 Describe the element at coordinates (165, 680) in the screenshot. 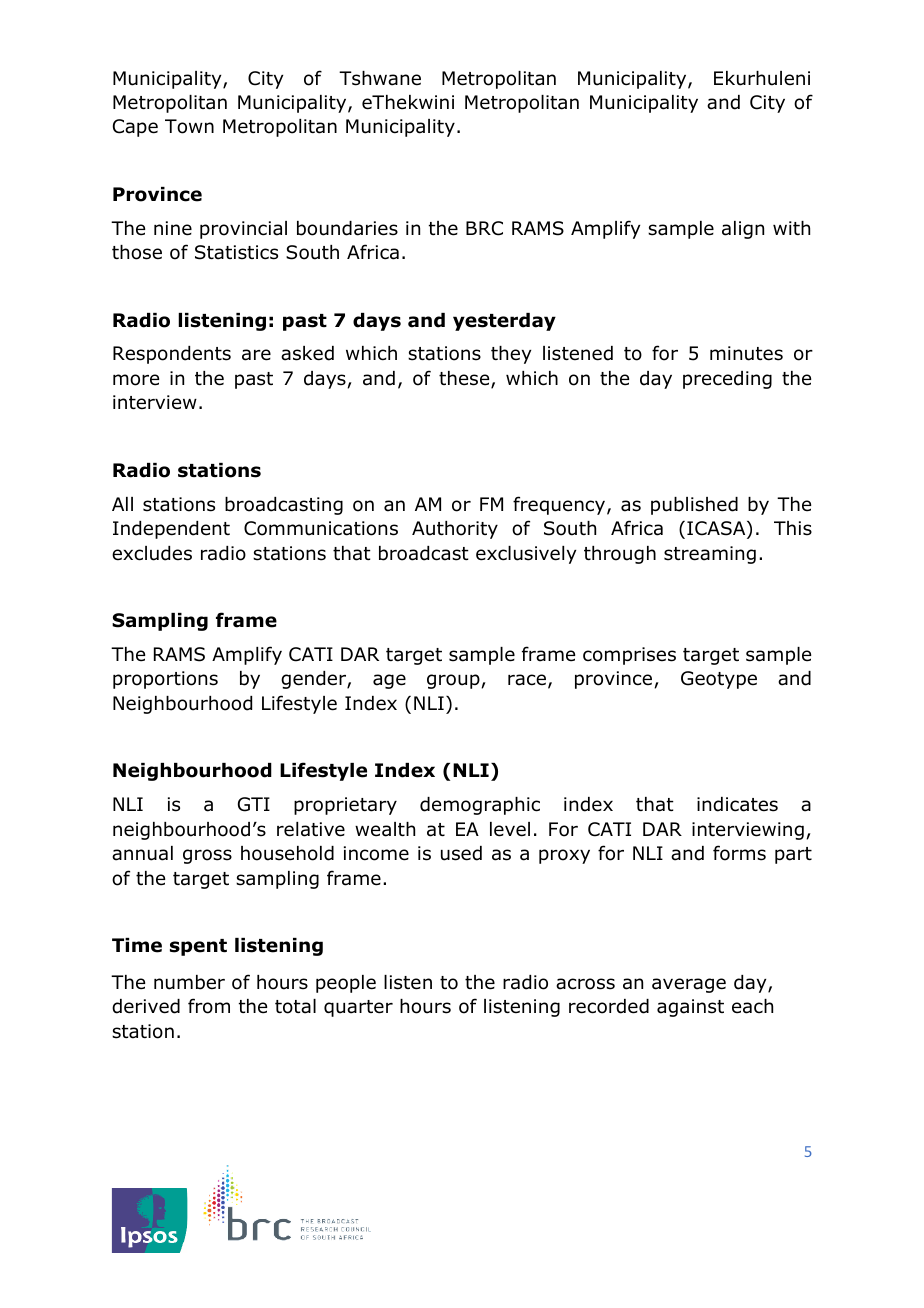

I see `proportions` at that location.
